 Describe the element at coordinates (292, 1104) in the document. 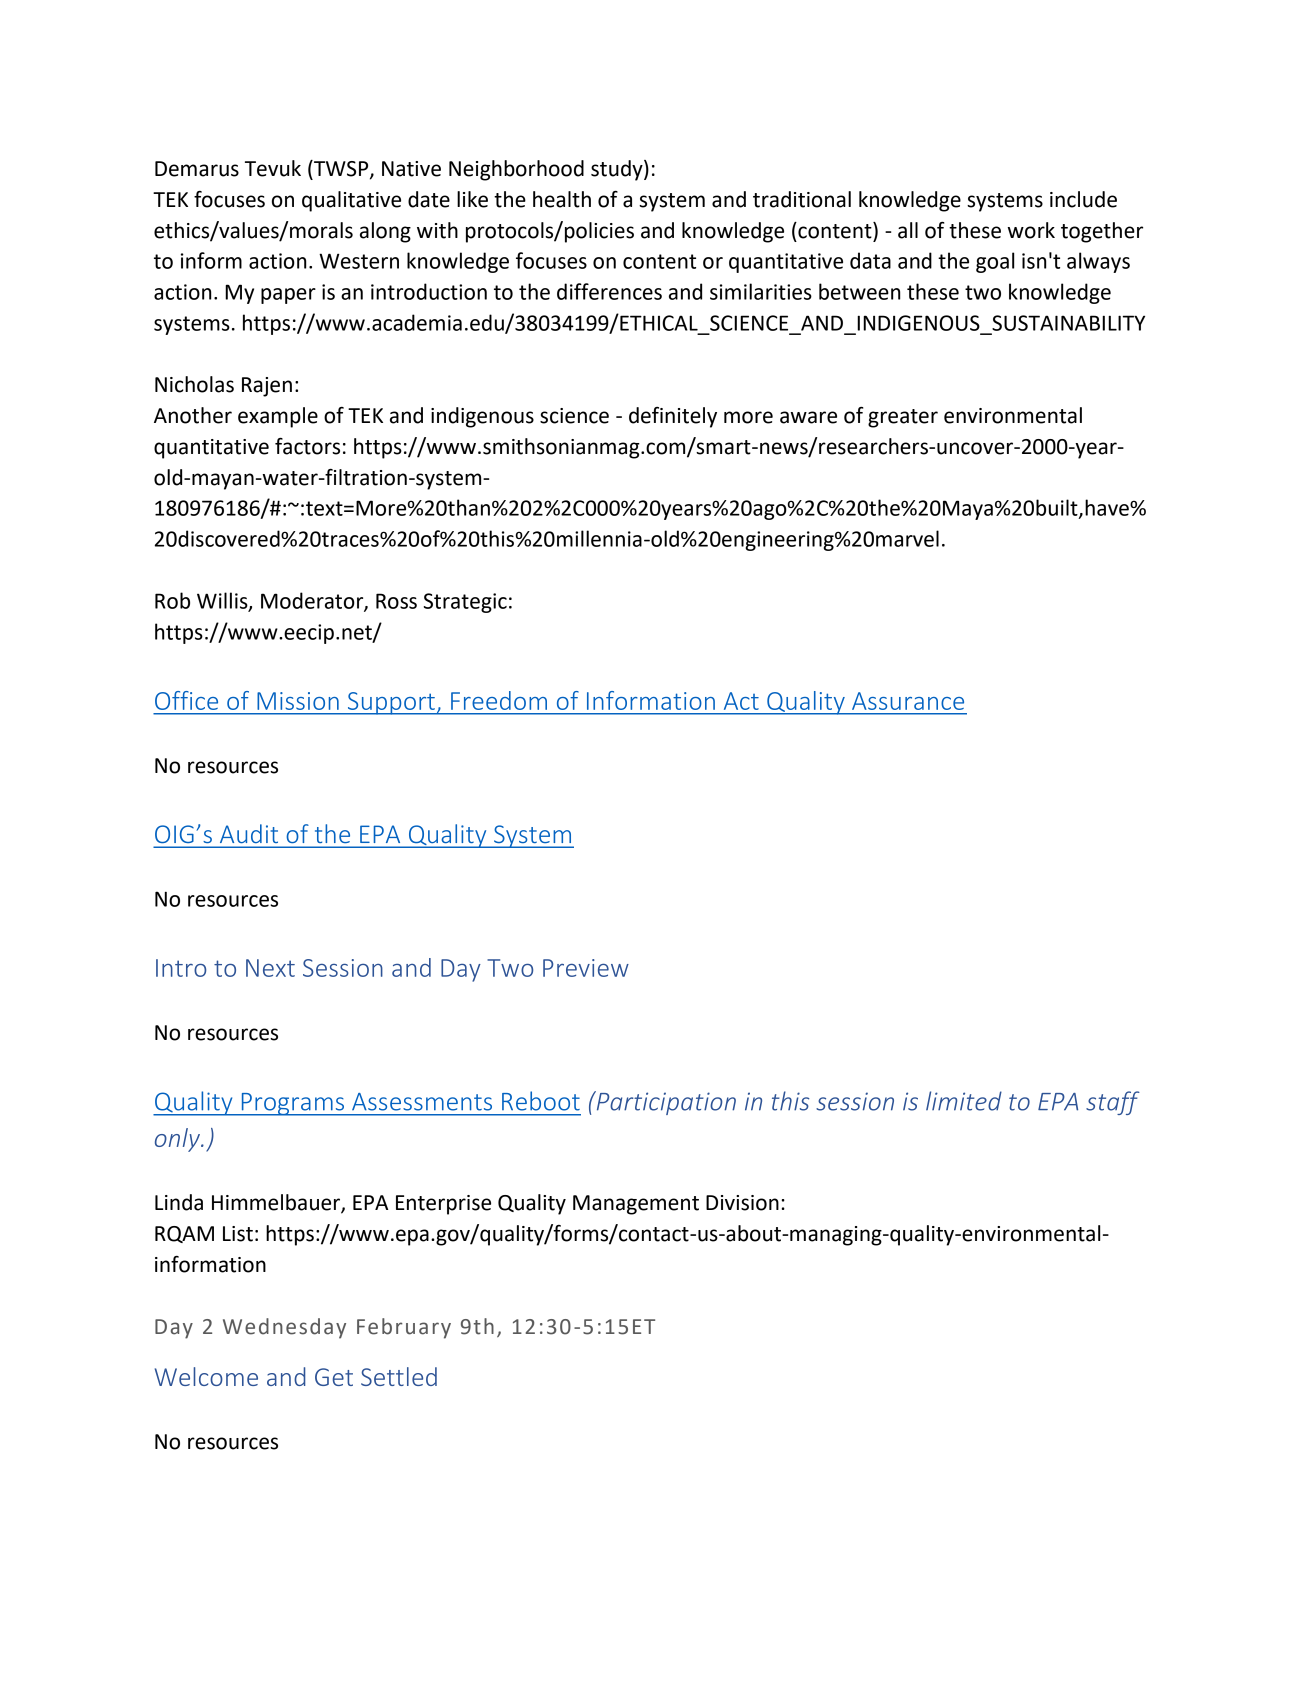

I see `Programs` at that location.
